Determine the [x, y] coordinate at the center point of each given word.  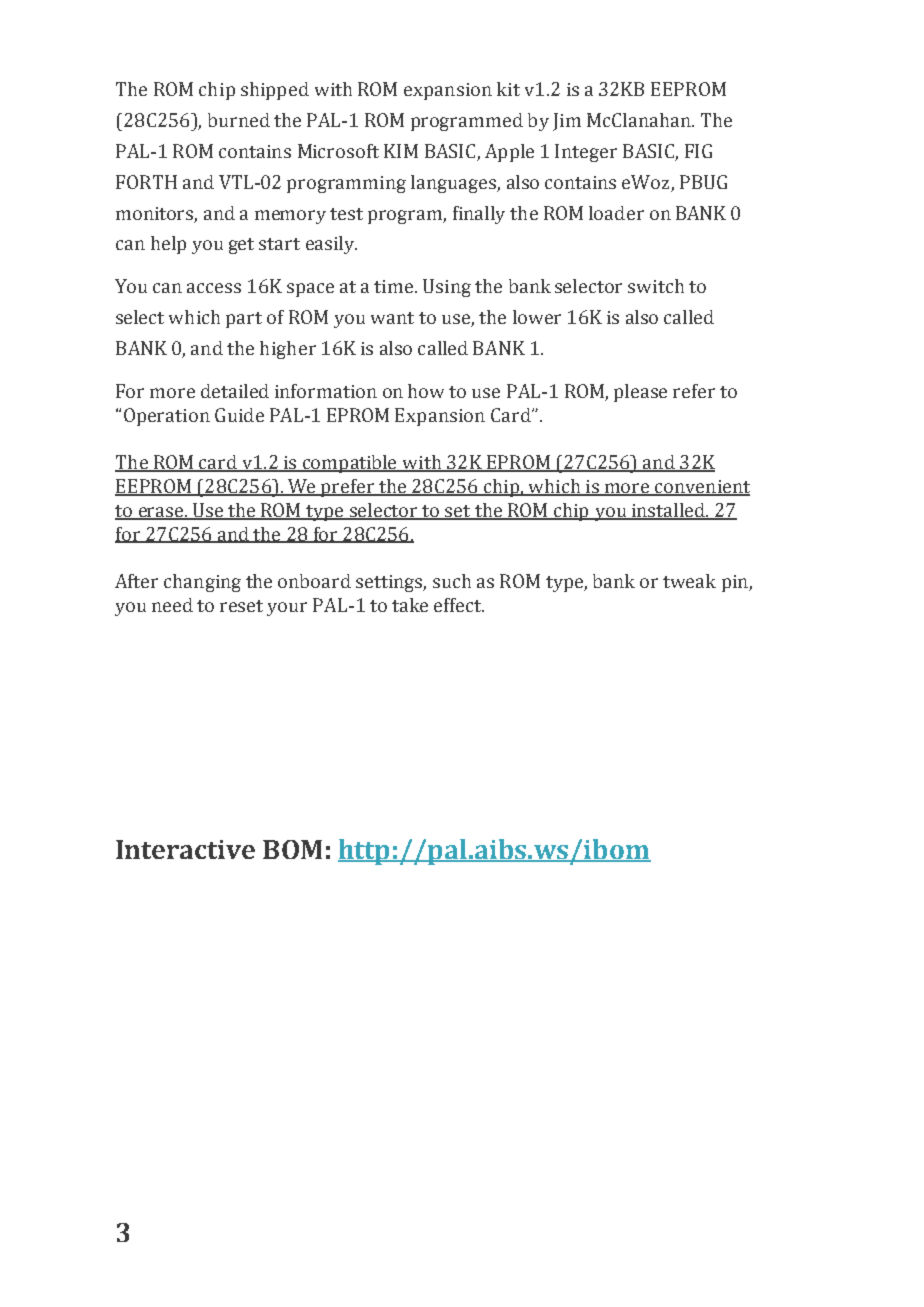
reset [241, 606]
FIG [698, 151]
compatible [350, 464]
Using [447, 288]
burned [239, 120]
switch [656, 286]
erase [160, 513]
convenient [701, 488]
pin [736, 583]
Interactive [185, 849]
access [214, 288]
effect [459, 605]
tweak [689, 581]
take [410, 605]
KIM [401, 151]
